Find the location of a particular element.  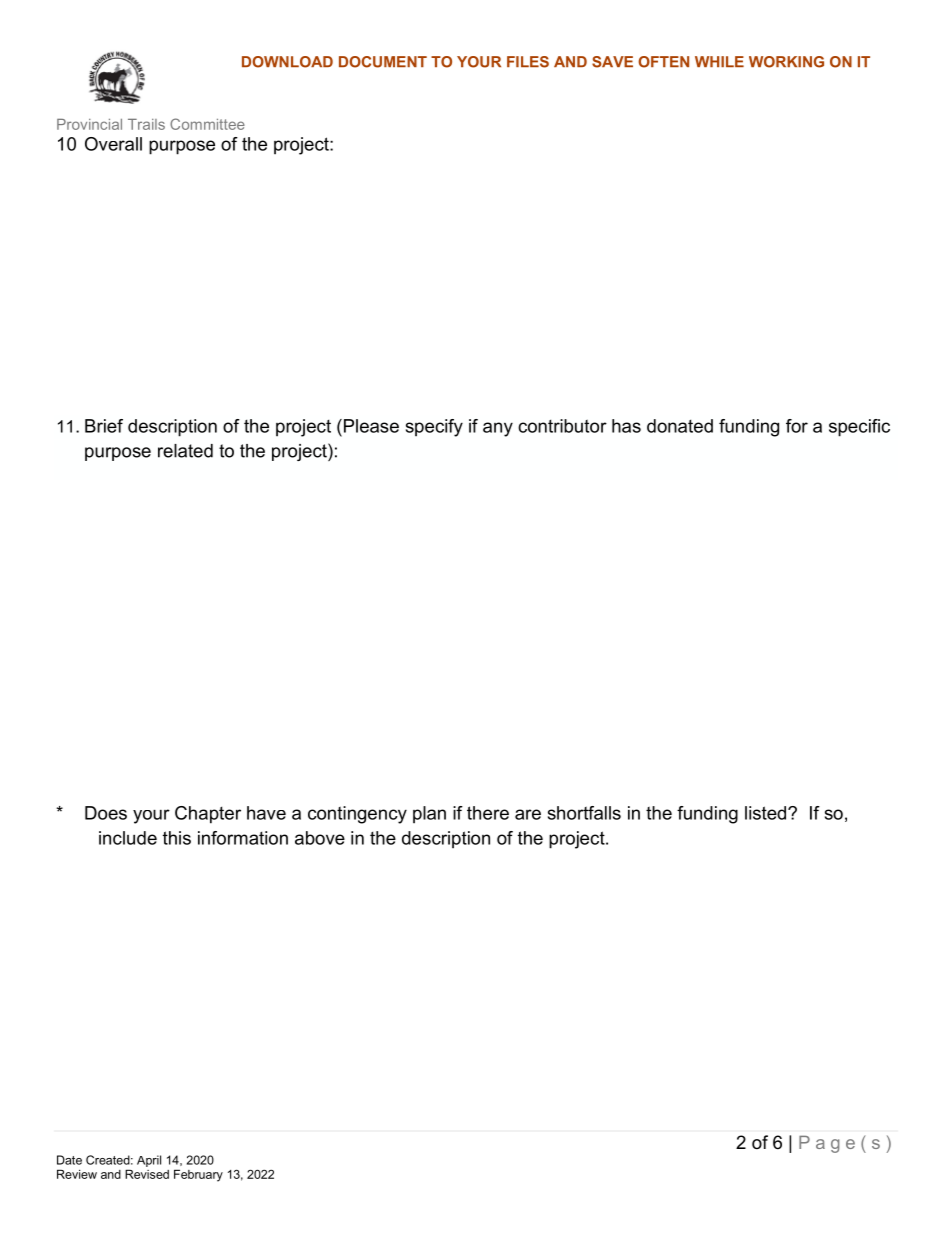

April is located at coordinates (149, 1161).
